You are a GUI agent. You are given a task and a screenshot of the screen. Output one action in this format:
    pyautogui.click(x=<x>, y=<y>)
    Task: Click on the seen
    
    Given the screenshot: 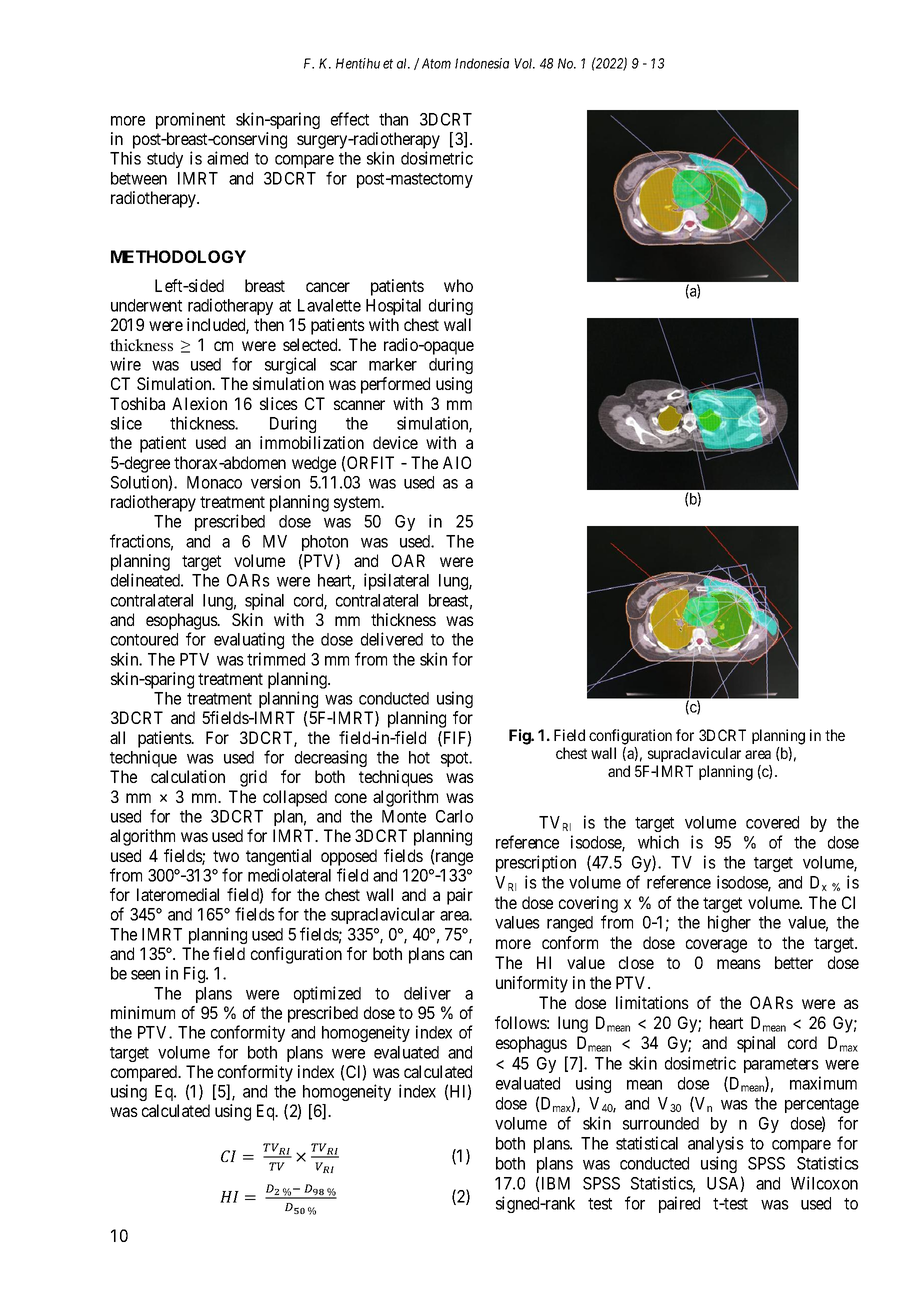 What is the action you would take?
    pyautogui.click(x=145, y=975)
